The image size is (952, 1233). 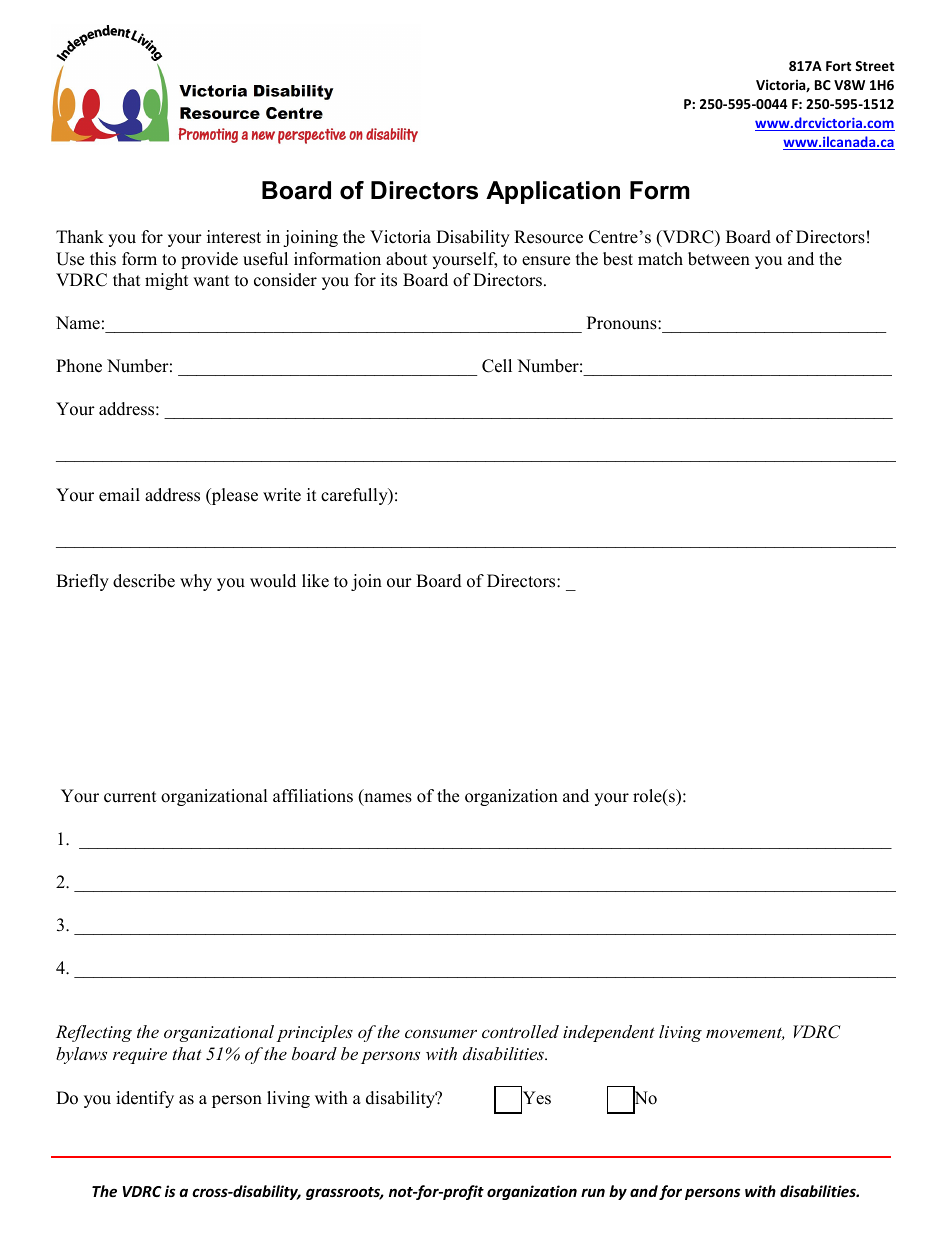 What do you see at coordinates (130, 797) in the page?
I see `current` at bounding box center [130, 797].
